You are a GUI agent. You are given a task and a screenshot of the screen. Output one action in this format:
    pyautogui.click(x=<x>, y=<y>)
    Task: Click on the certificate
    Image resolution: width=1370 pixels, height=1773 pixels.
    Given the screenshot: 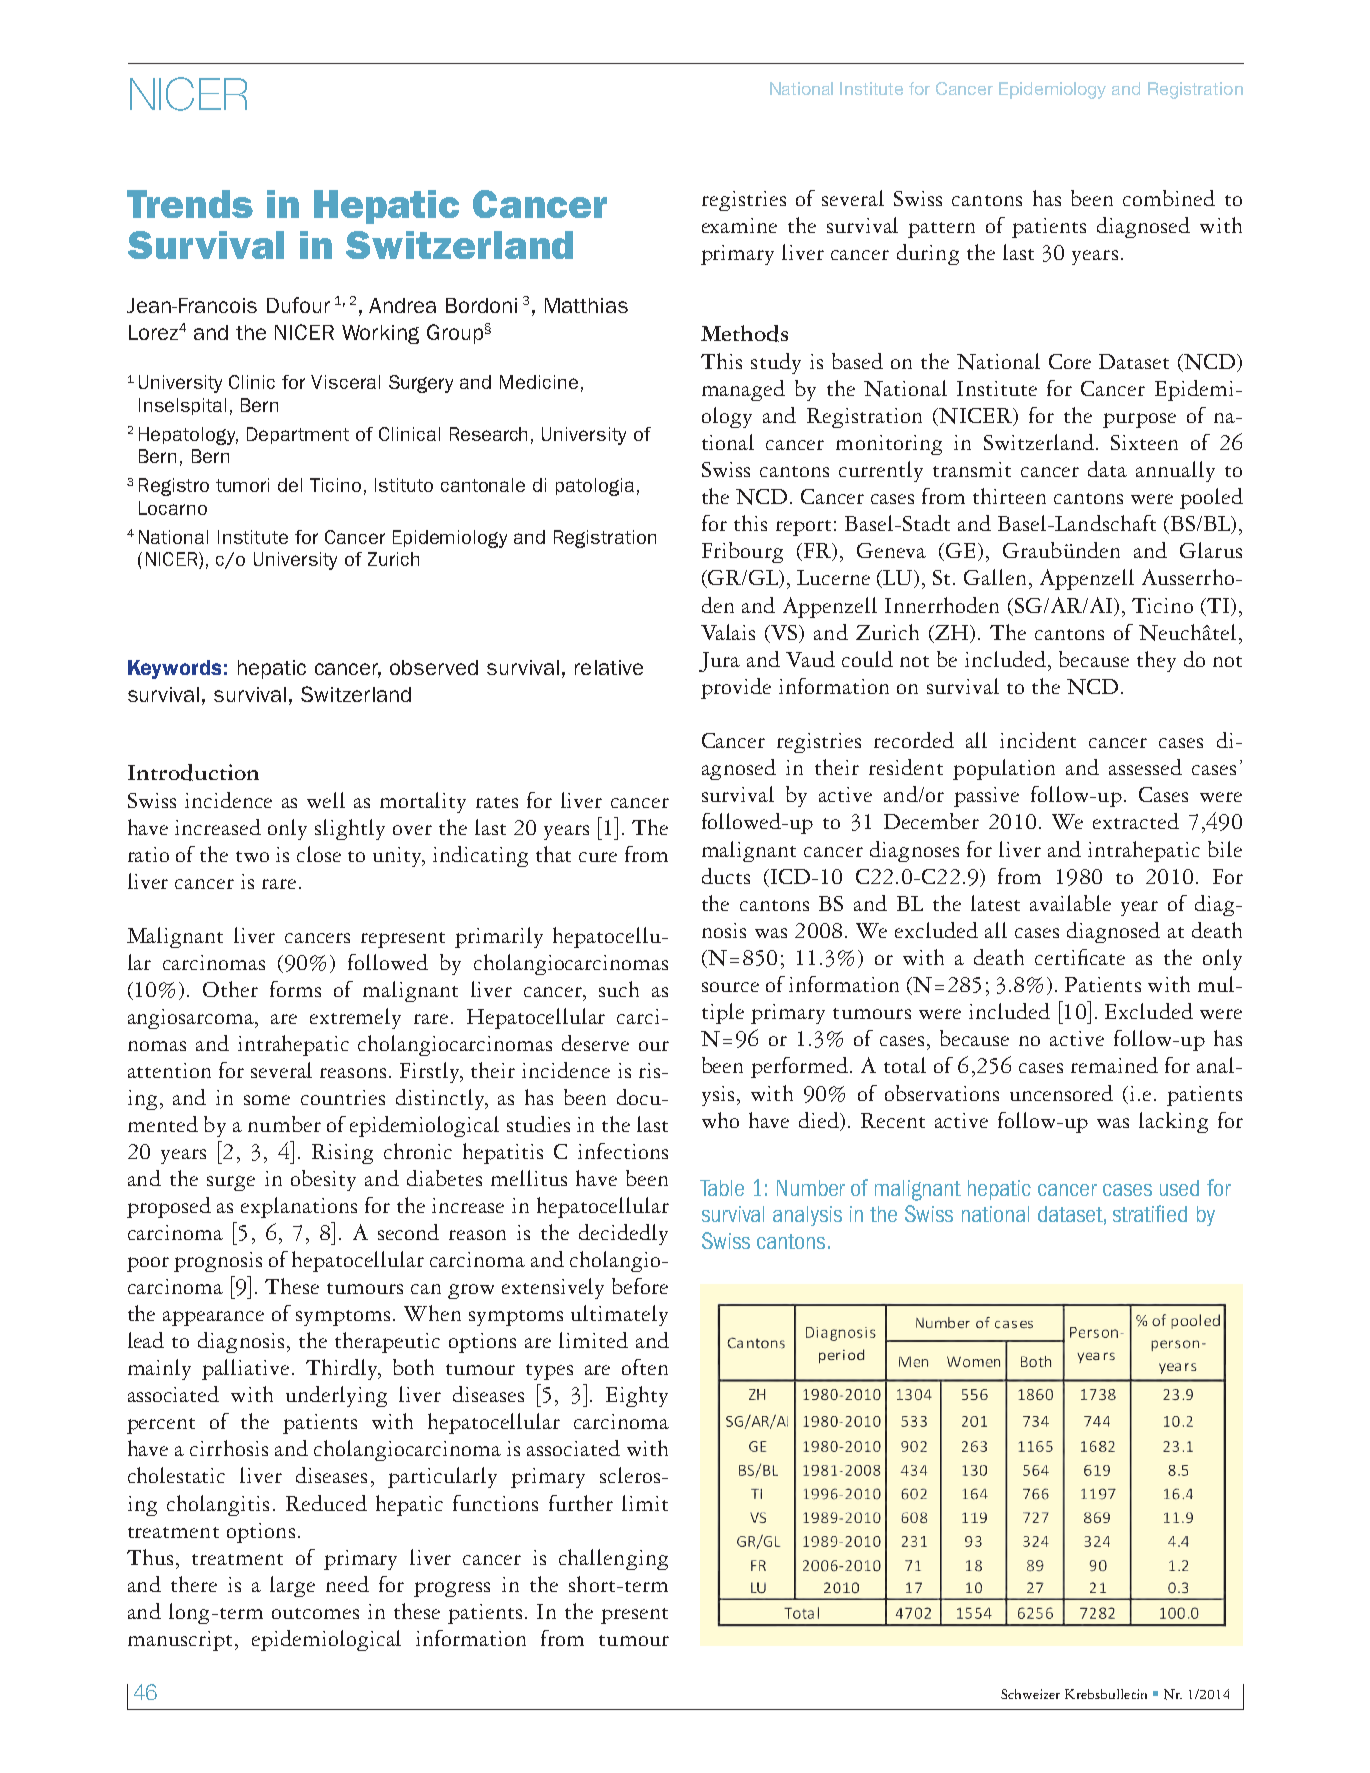 What is the action you would take?
    pyautogui.click(x=1080, y=957)
